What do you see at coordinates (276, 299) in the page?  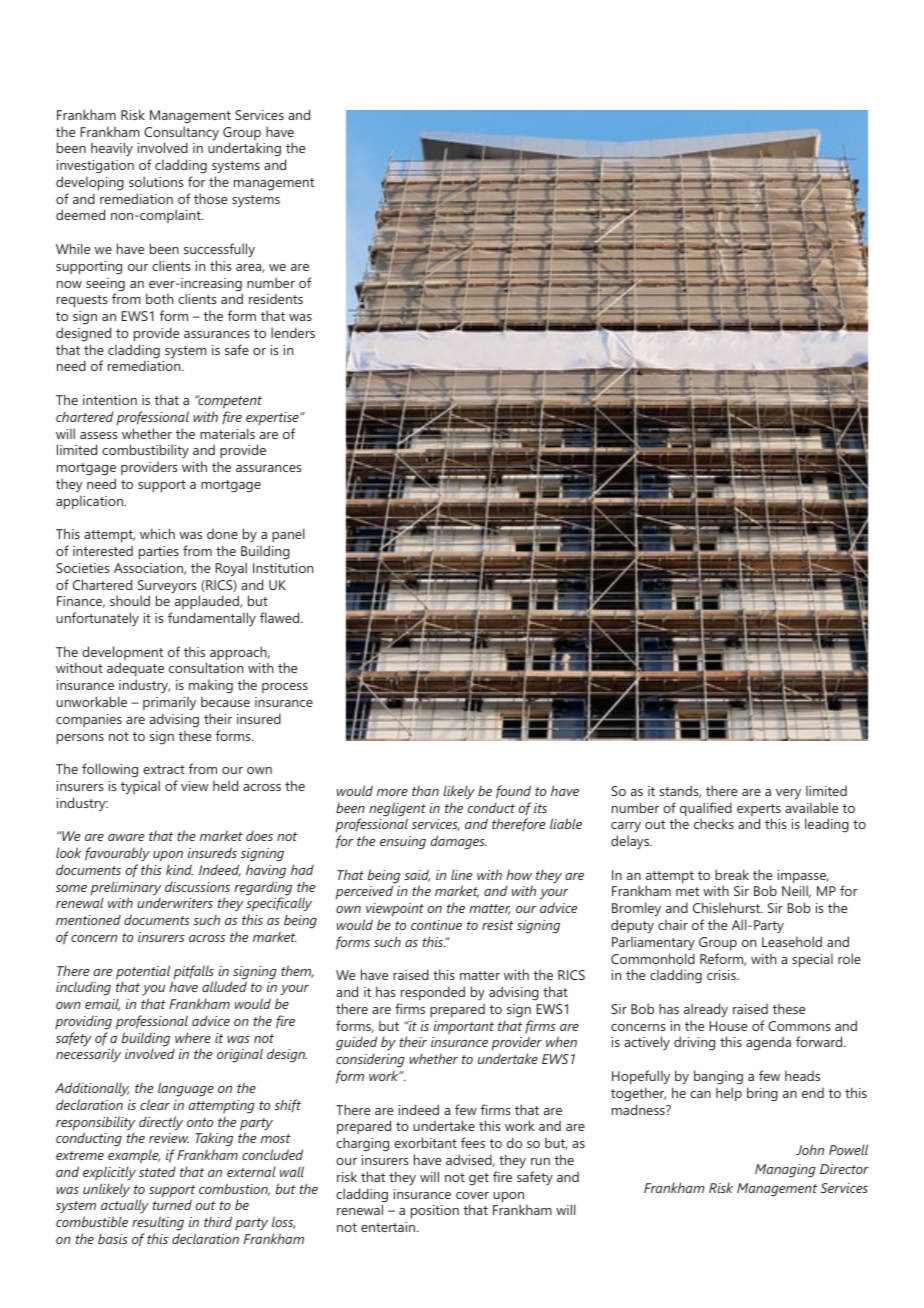 I see `residents` at bounding box center [276, 299].
